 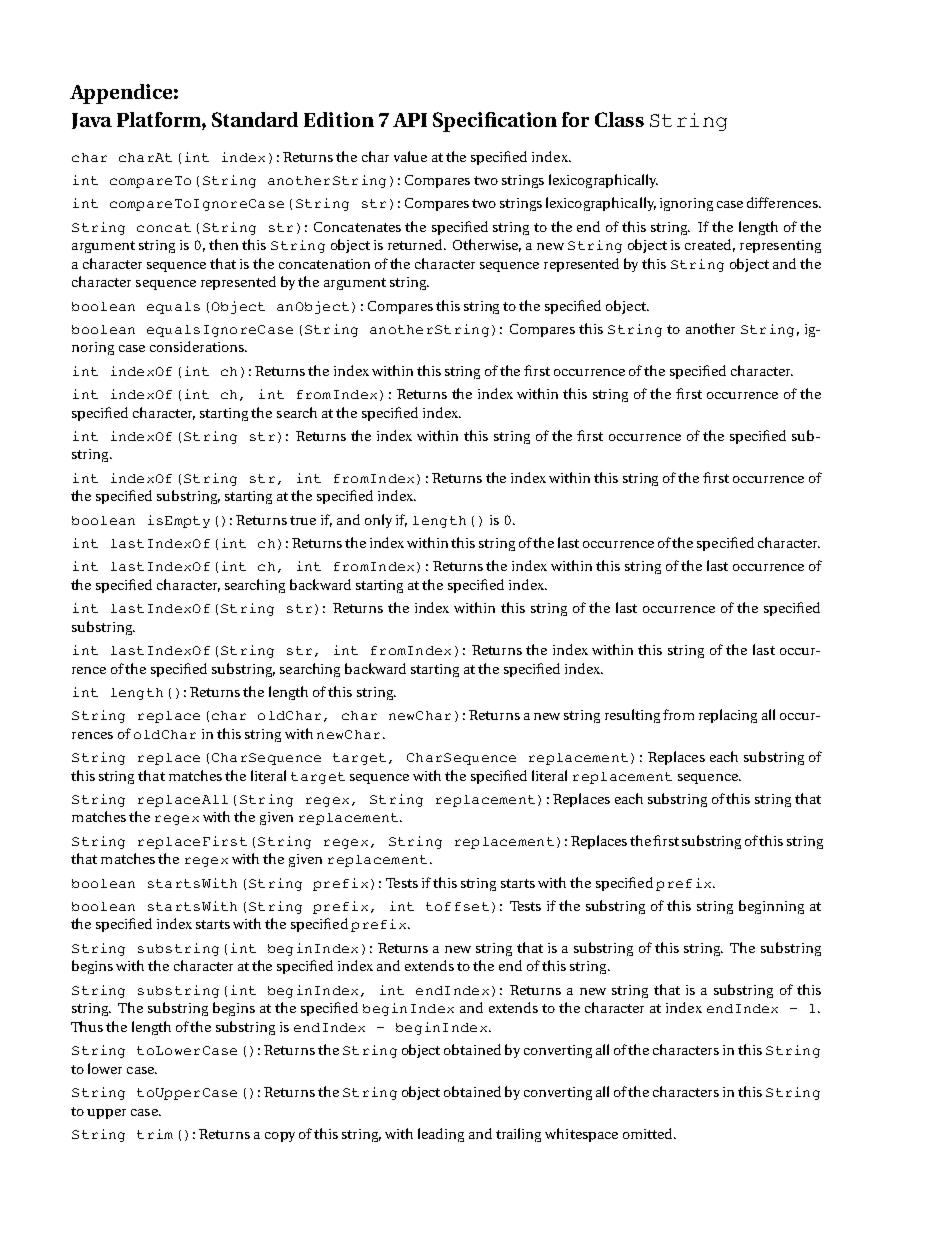 What do you see at coordinates (728, 716) in the document?
I see `replacing` at bounding box center [728, 716].
